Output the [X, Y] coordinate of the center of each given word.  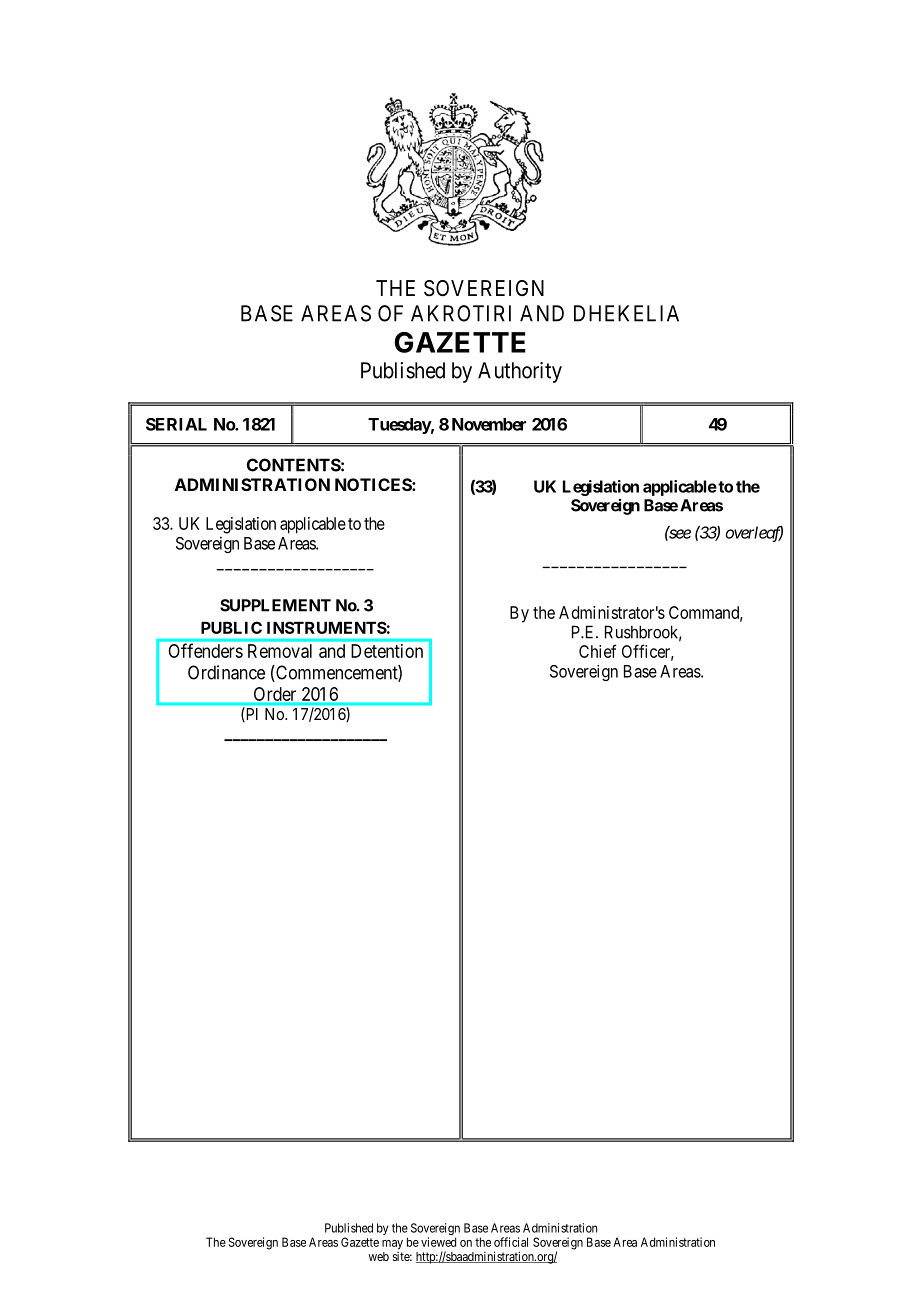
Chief [598, 651]
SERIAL [176, 424]
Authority [520, 372]
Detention [387, 651]
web [378, 1256]
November [489, 424]
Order [275, 694]
